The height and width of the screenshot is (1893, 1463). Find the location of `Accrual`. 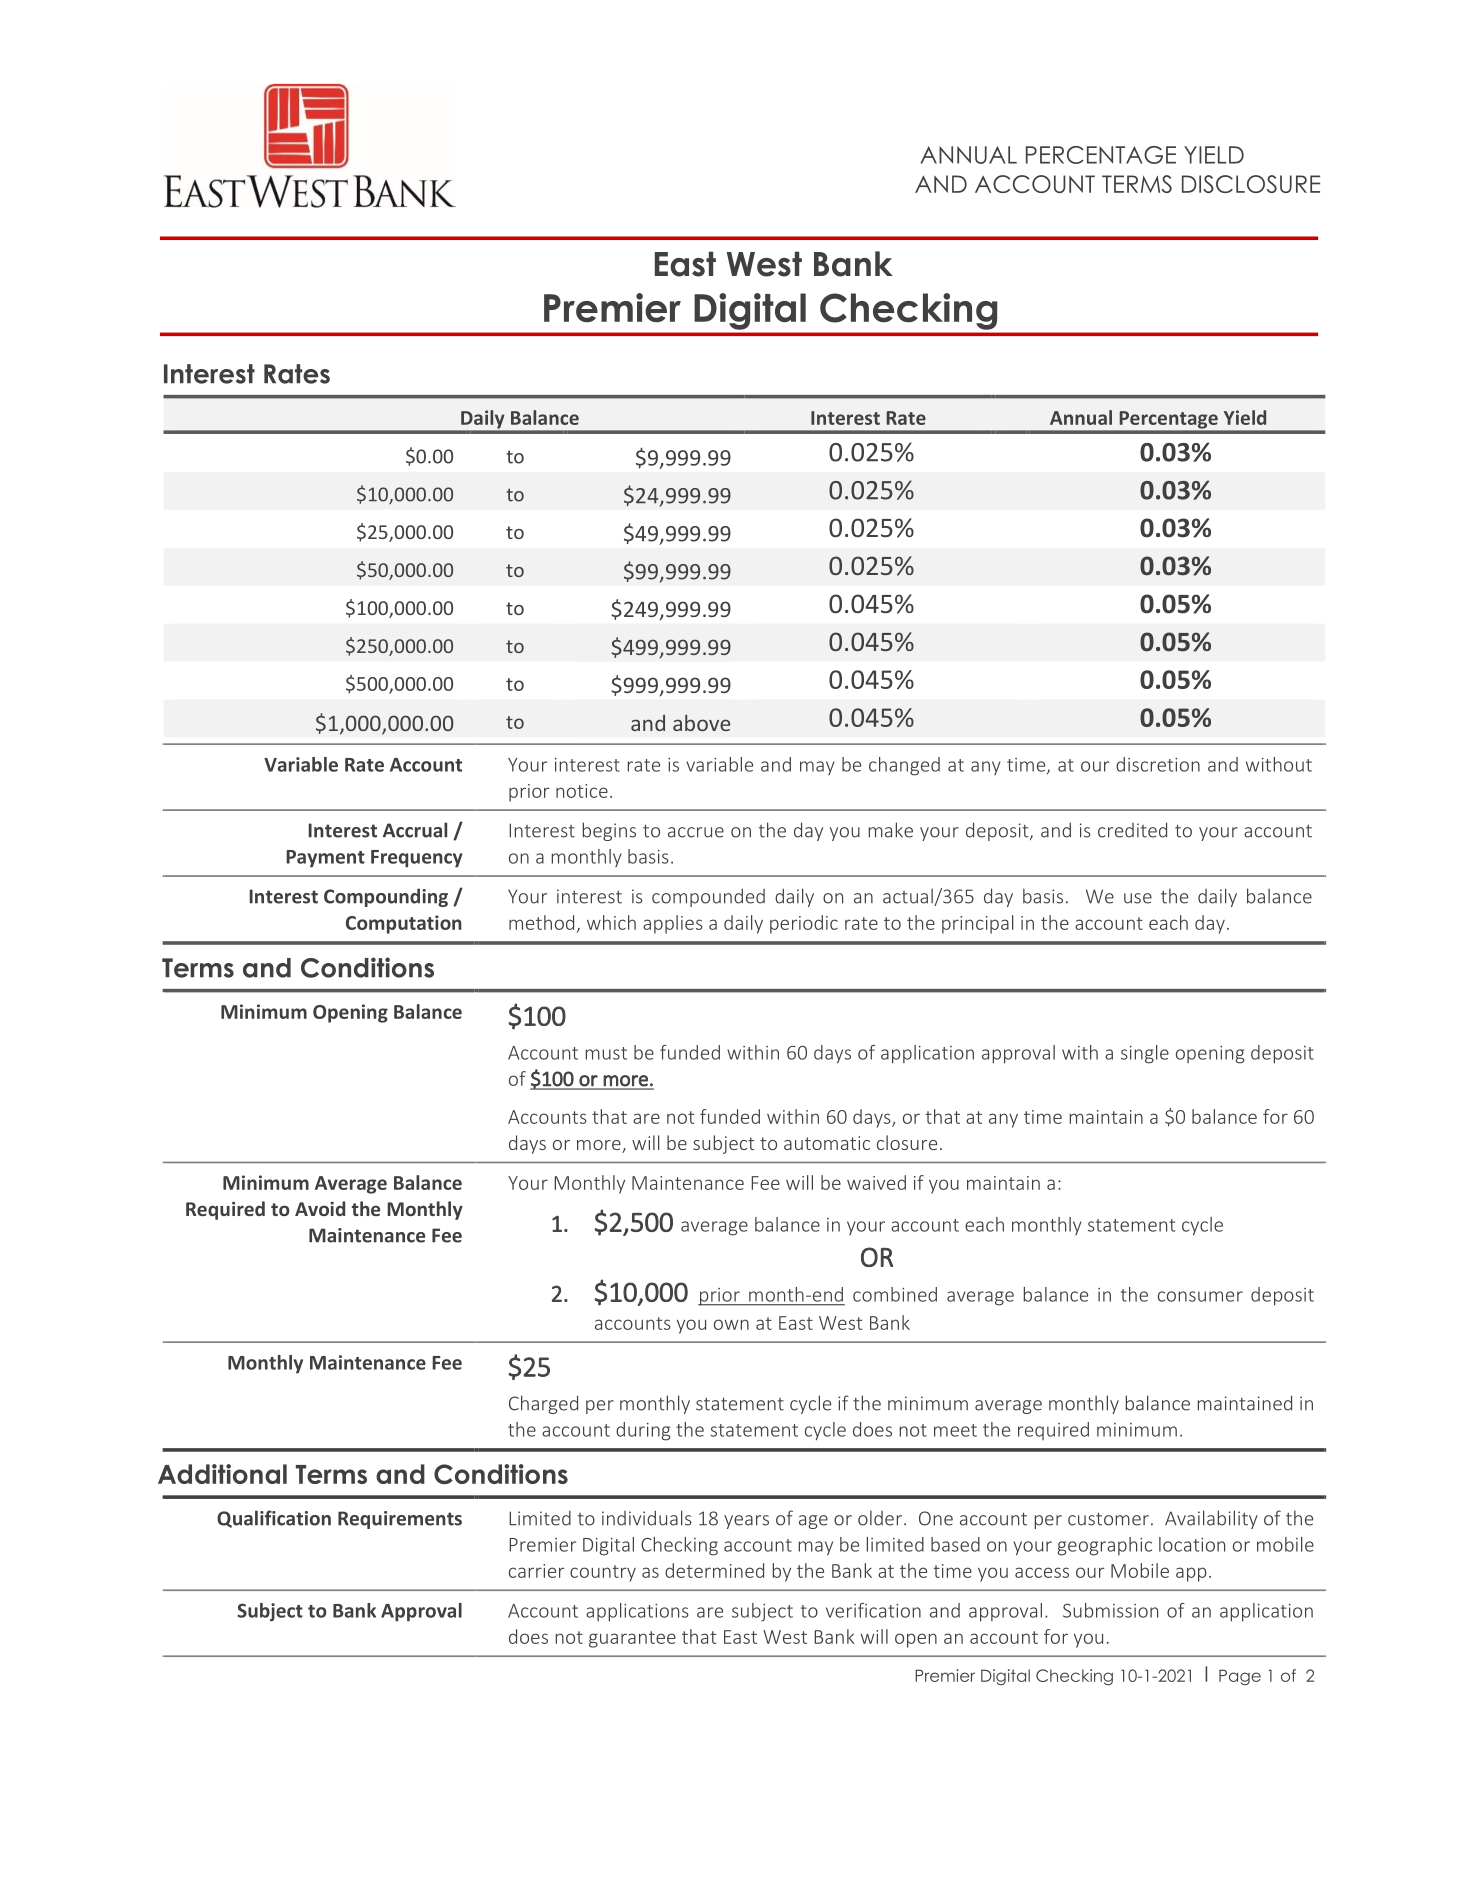

Accrual is located at coordinates (415, 830).
